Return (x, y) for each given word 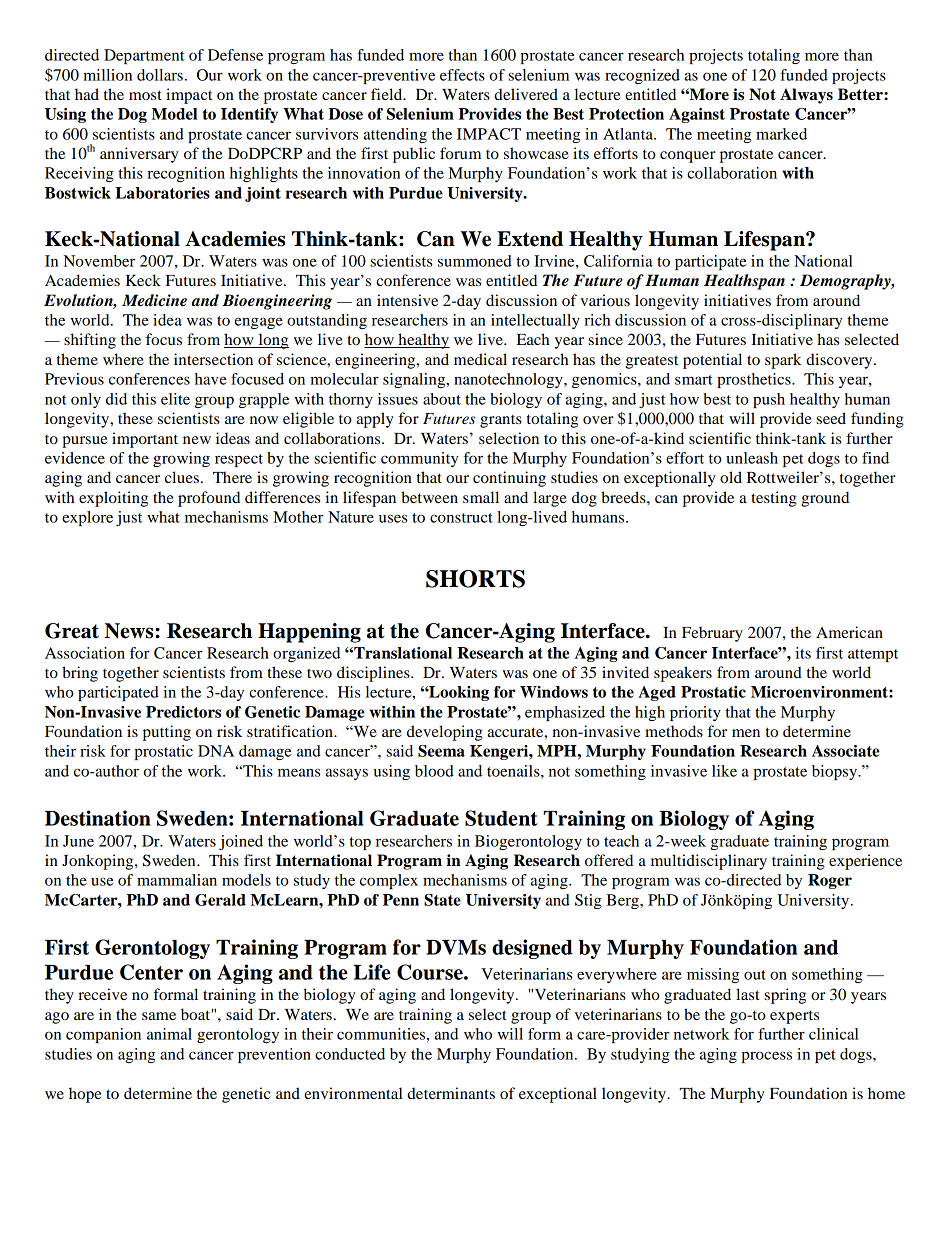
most (145, 95)
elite (175, 399)
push (769, 400)
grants (501, 421)
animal (169, 1034)
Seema (441, 751)
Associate (845, 751)
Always (806, 96)
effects (462, 75)
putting (167, 733)
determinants (451, 1093)
